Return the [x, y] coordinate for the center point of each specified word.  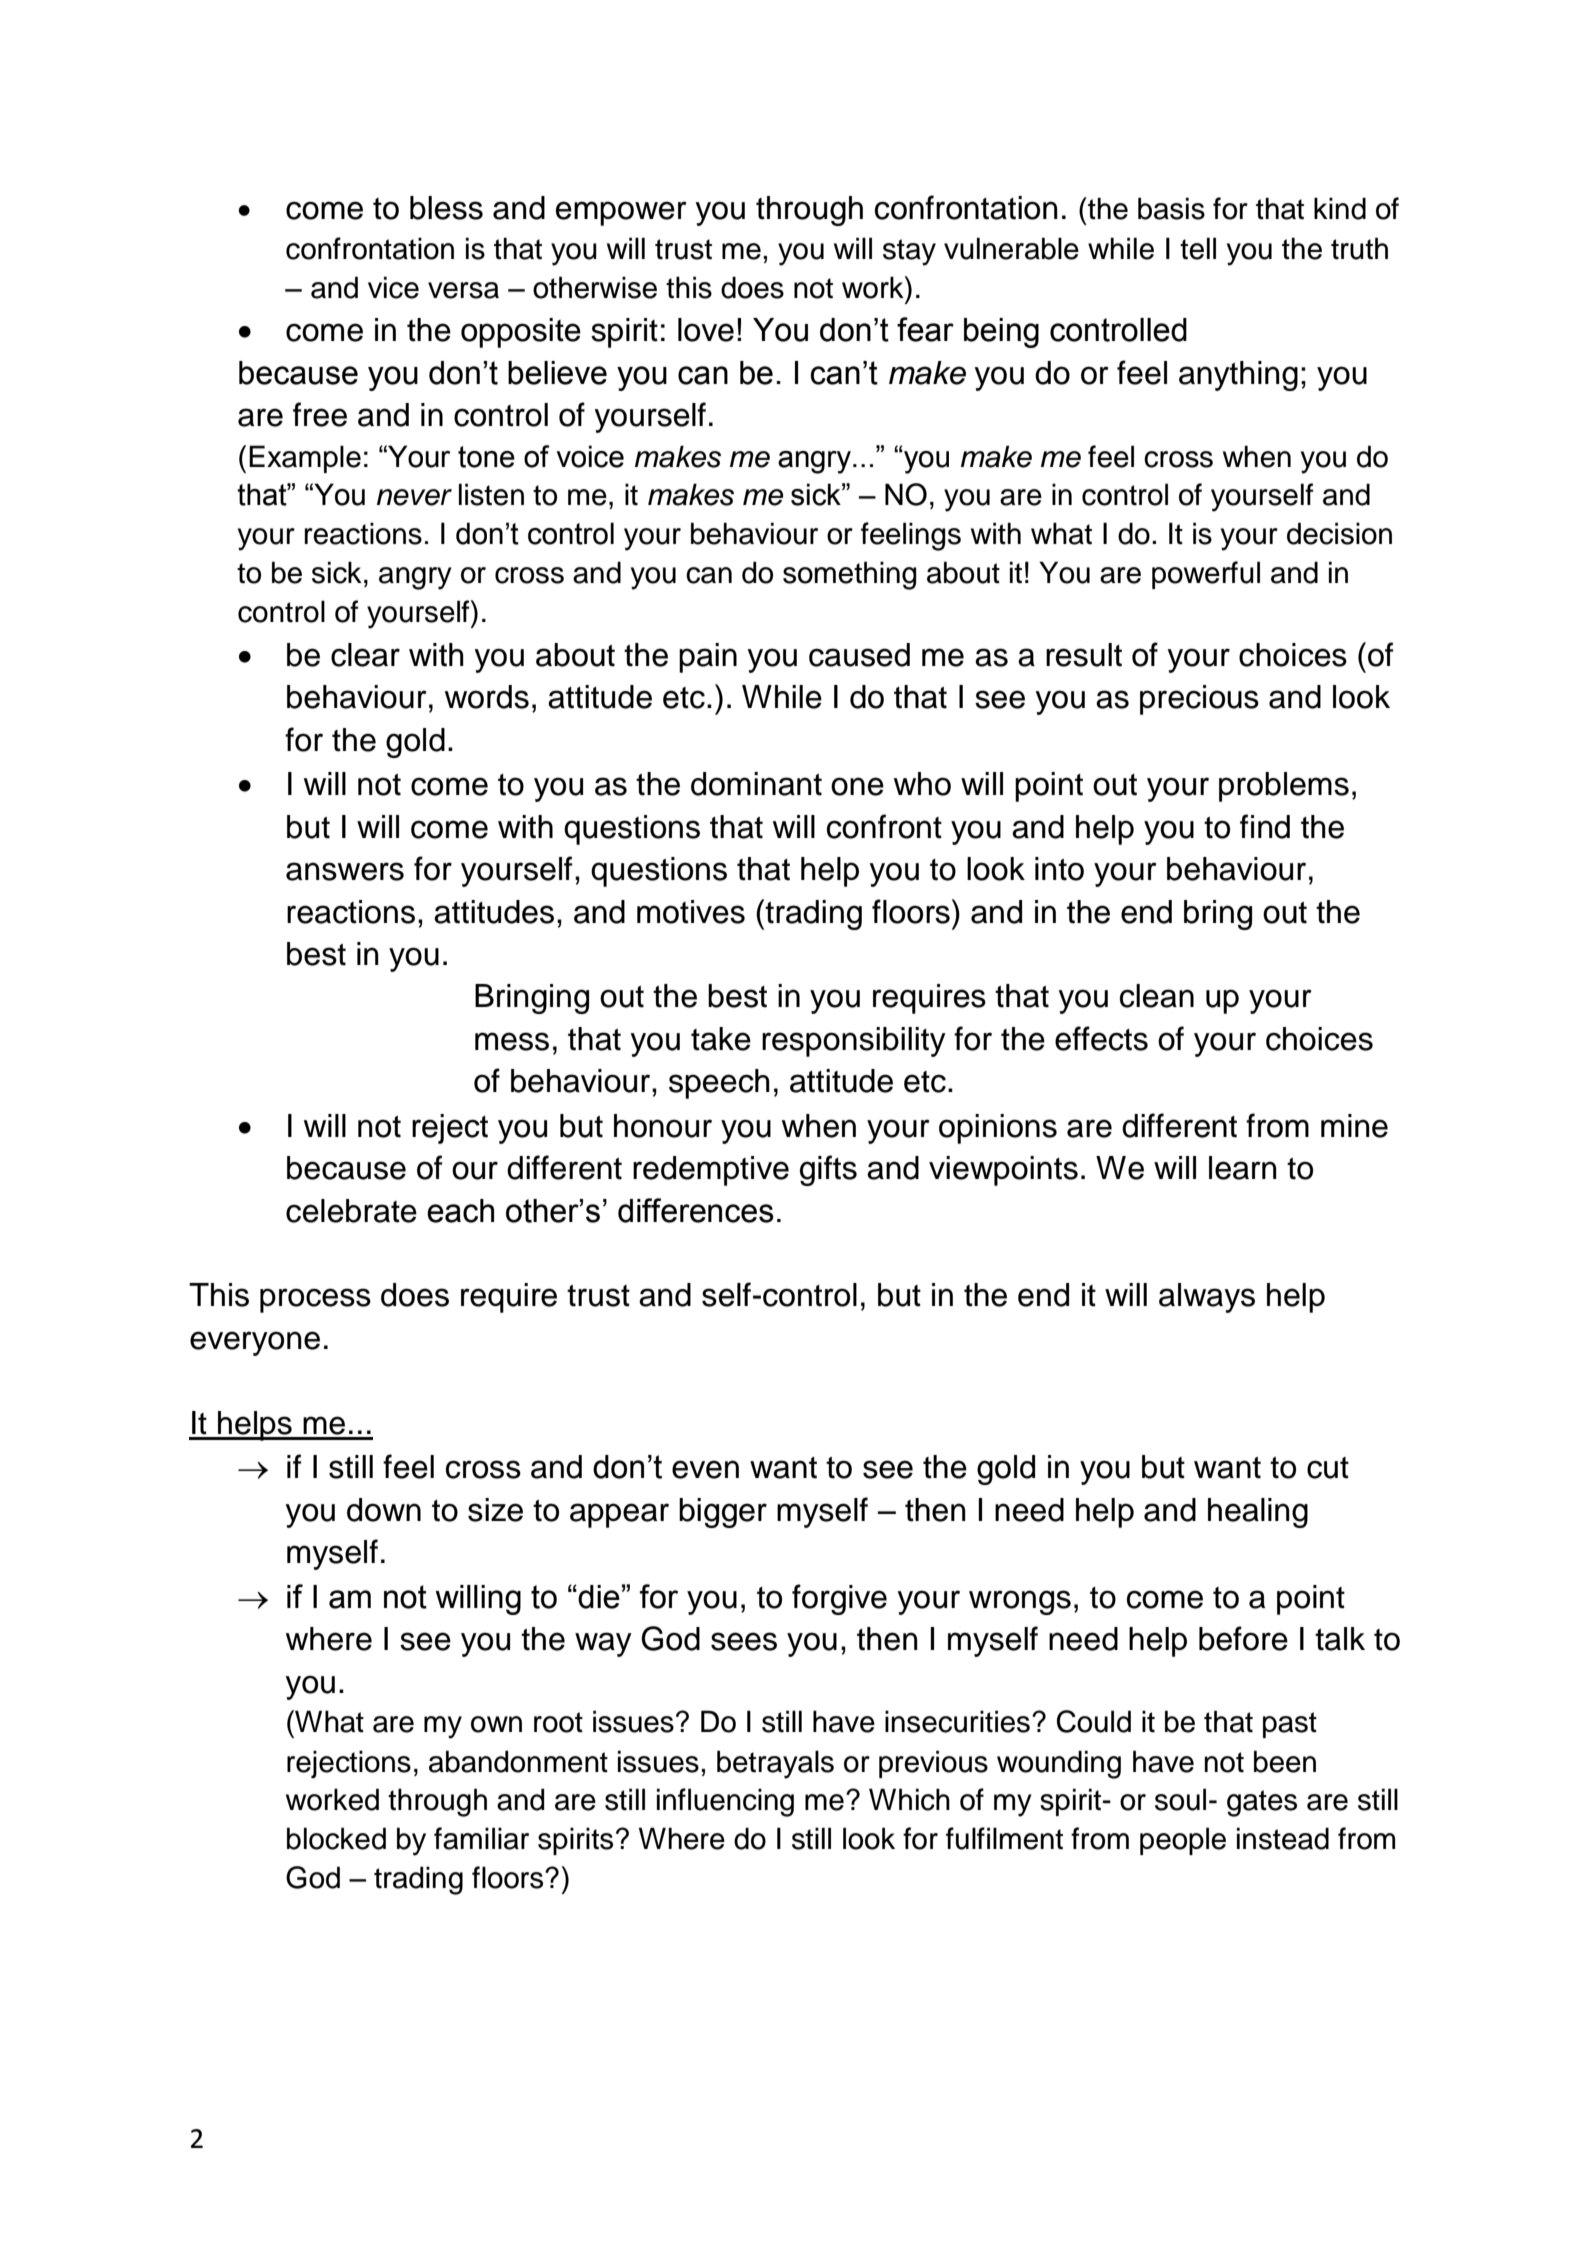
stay [909, 252]
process [315, 1300]
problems [1284, 787]
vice [393, 287]
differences [696, 1210]
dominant [756, 784]
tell [1198, 248]
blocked [336, 1838]
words [487, 697]
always [1207, 1298]
